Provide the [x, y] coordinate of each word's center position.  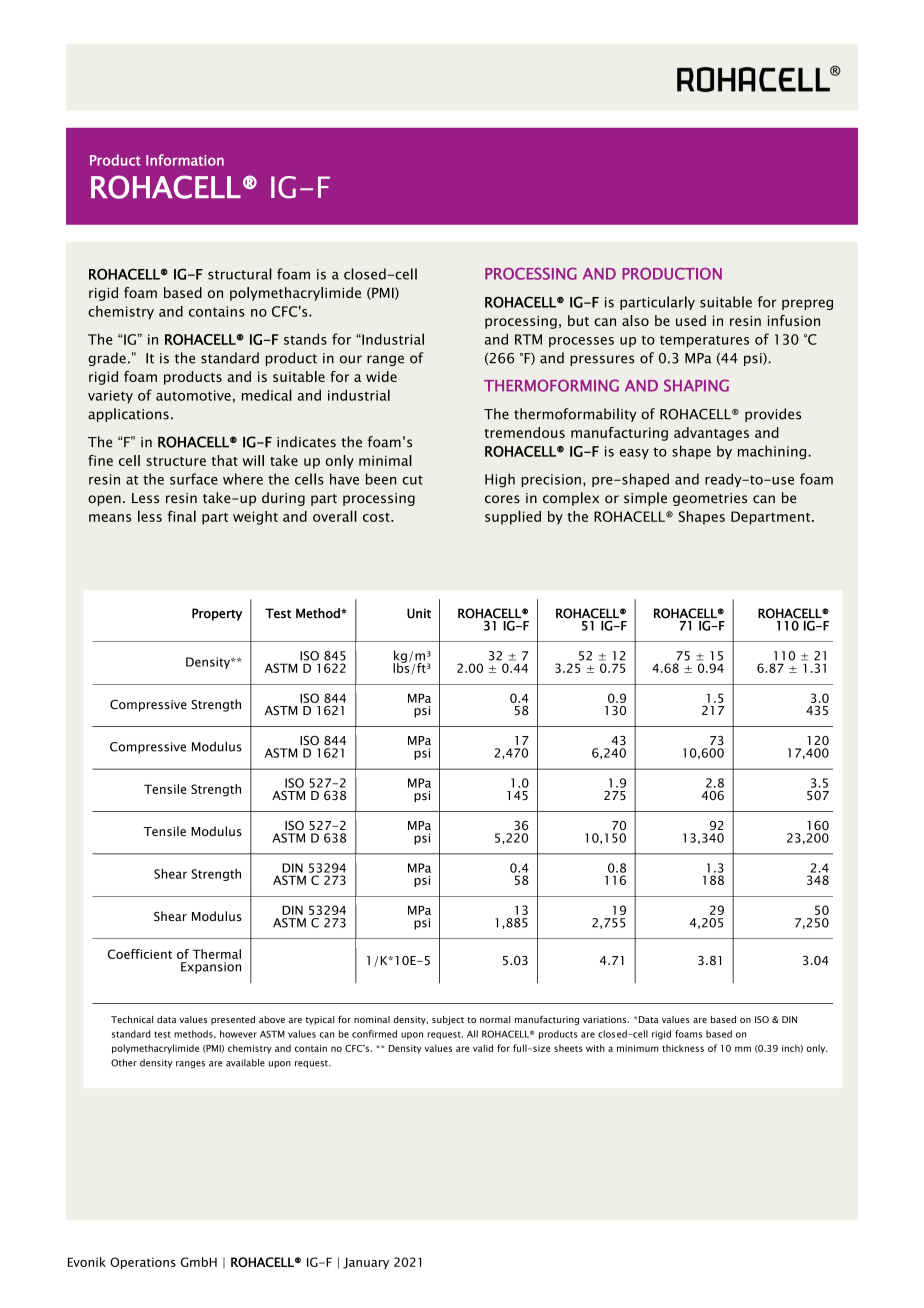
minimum [638, 1048]
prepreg [807, 304]
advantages [711, 434]
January [366, 1263]
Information [185, 160]
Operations [143, 1263]
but [578, 320]
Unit [419, 613]
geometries [710, 499]
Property [217, 614]
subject [448, 1020]
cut [412, 480]
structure [176, 461]
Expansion [211, 968]
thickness [683, 1048]
